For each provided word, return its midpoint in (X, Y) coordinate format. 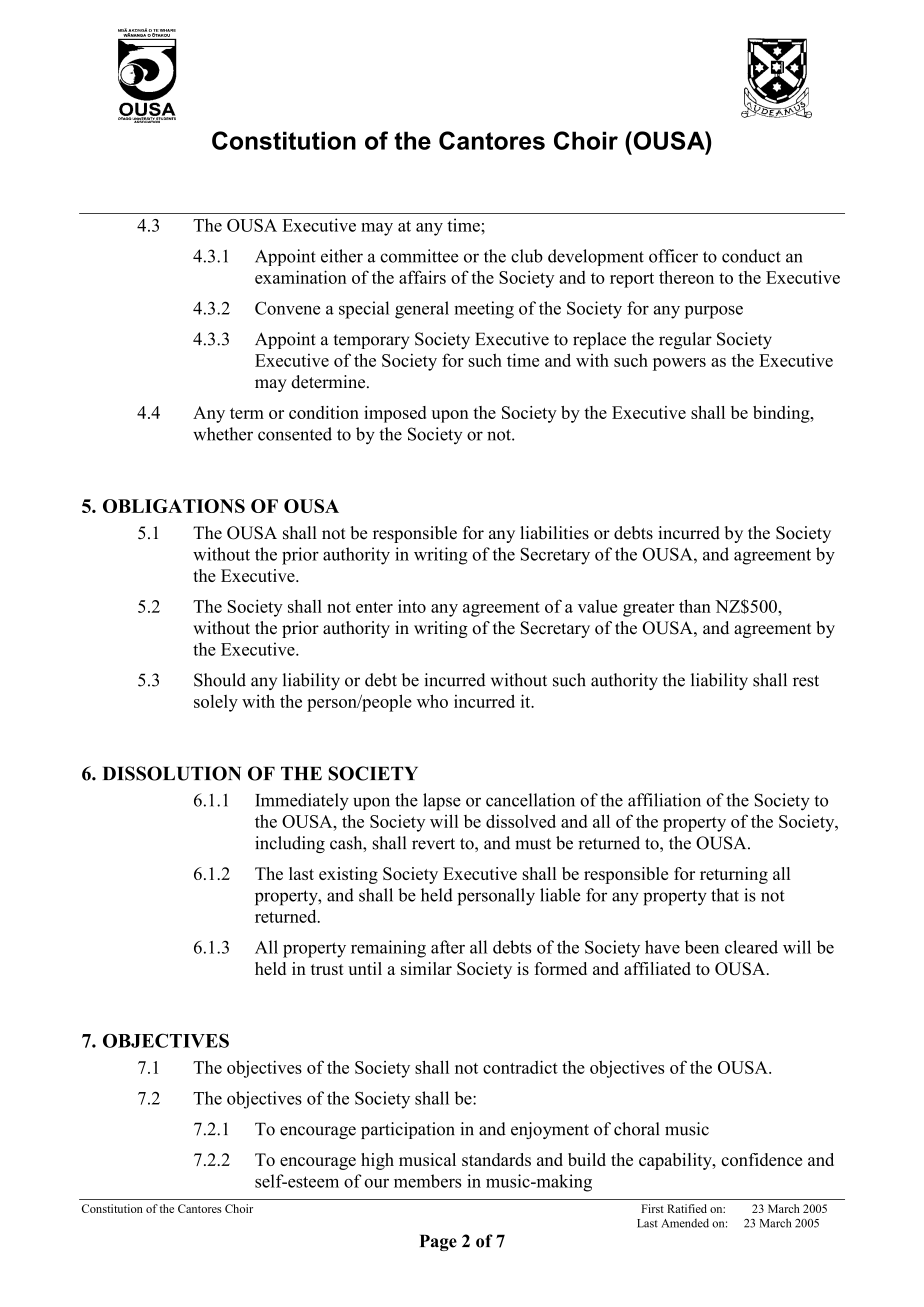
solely (216, 703)
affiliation (664, 800)
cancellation (530, 800)
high (377, 1161)
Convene (287, 308)
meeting (484, 310)
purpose (713, 312)
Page (438, 1242)
